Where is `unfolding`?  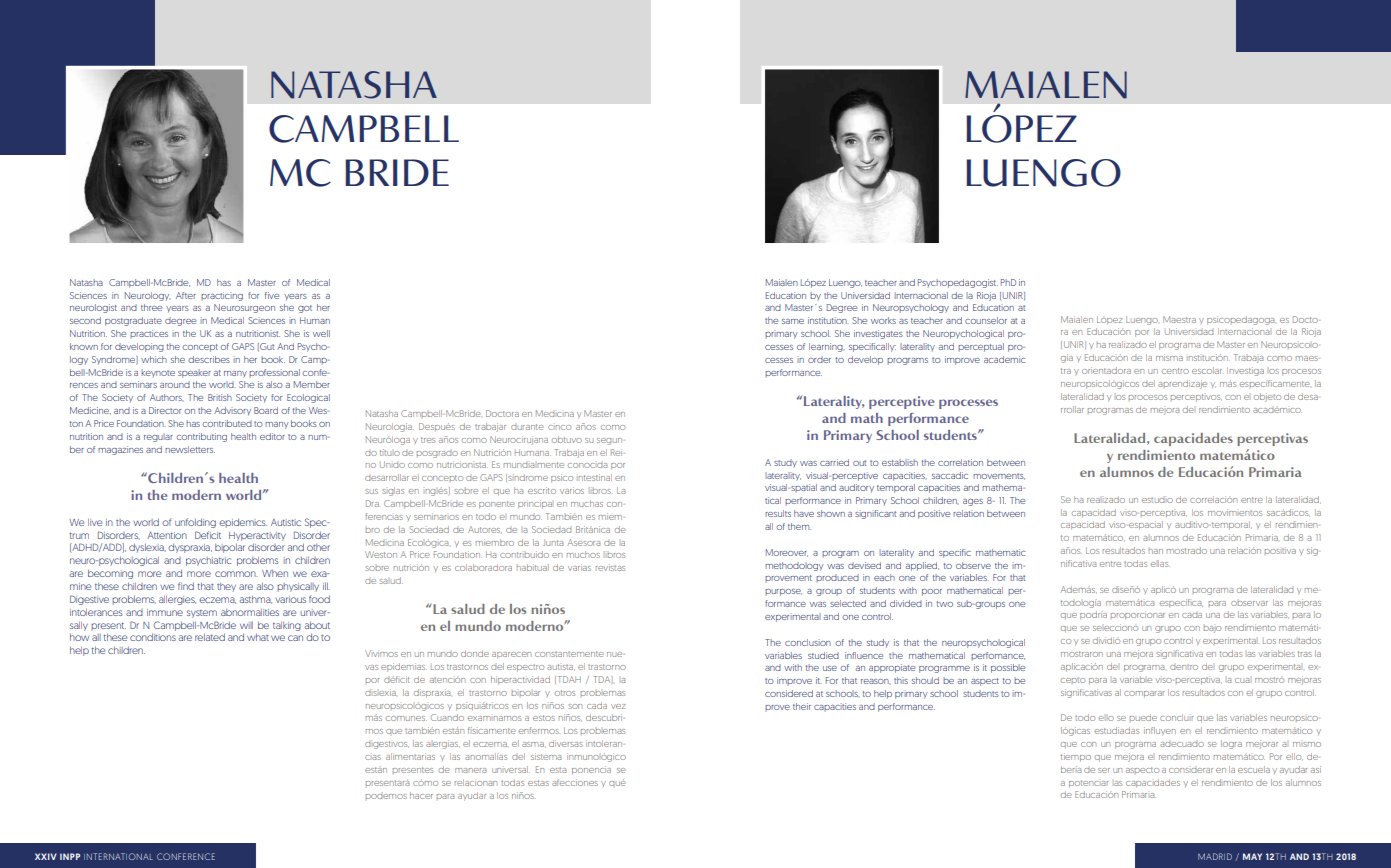 unfolding is located at coordinates (195, 523).
